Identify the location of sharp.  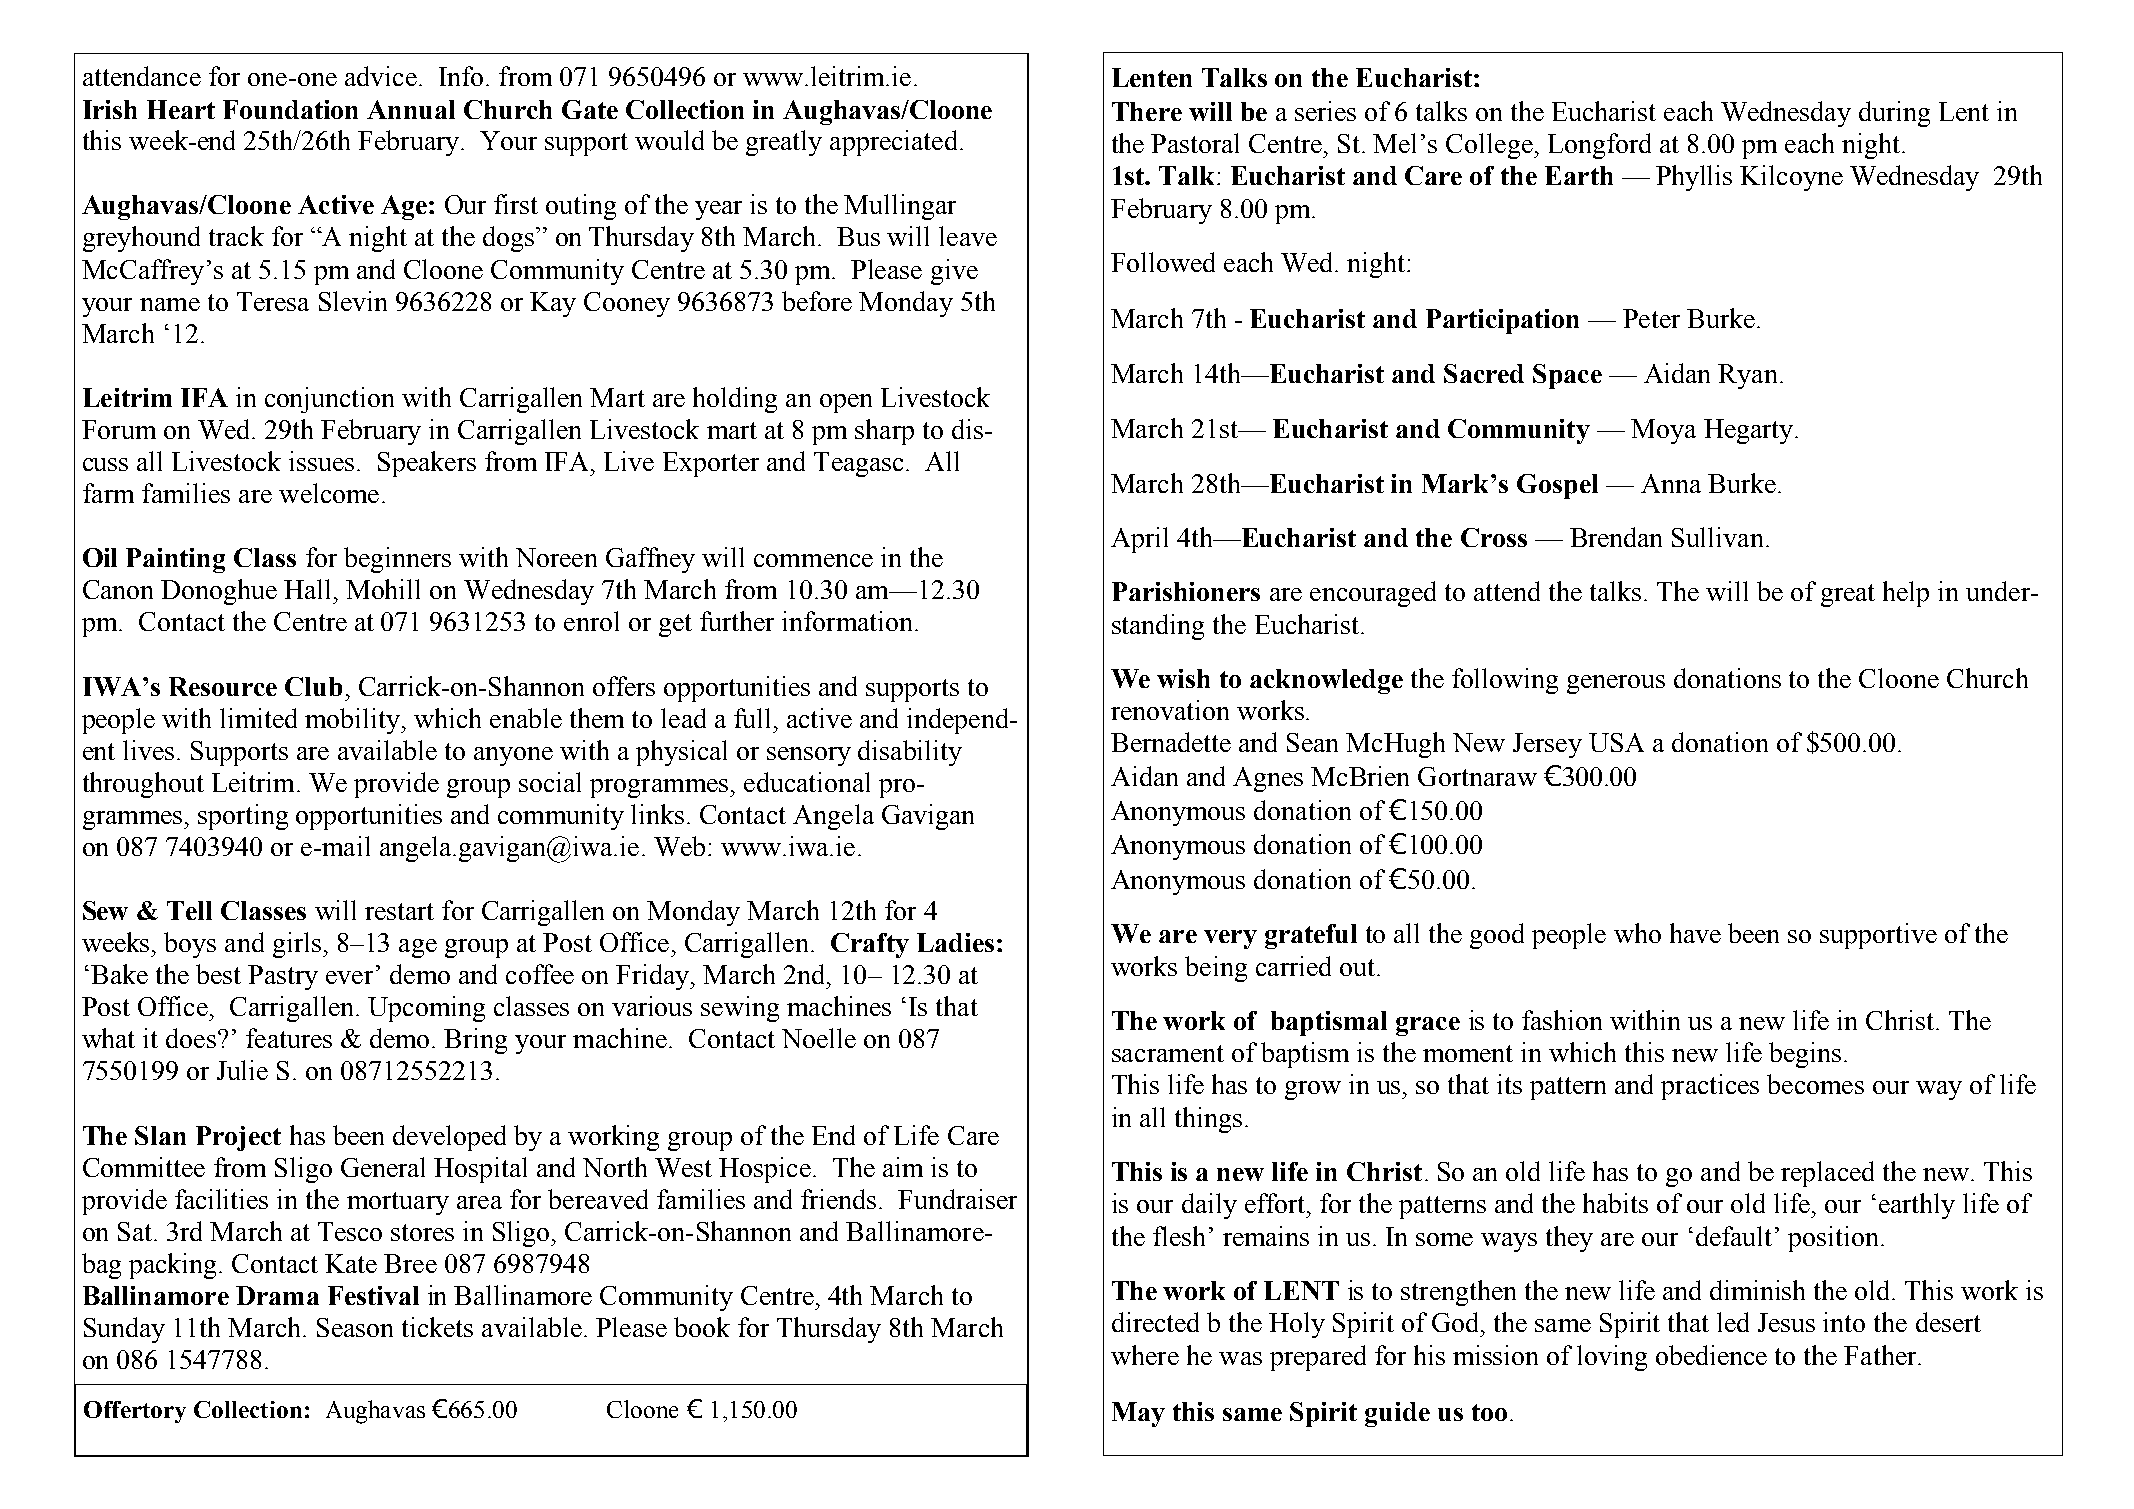
(884, 432).
